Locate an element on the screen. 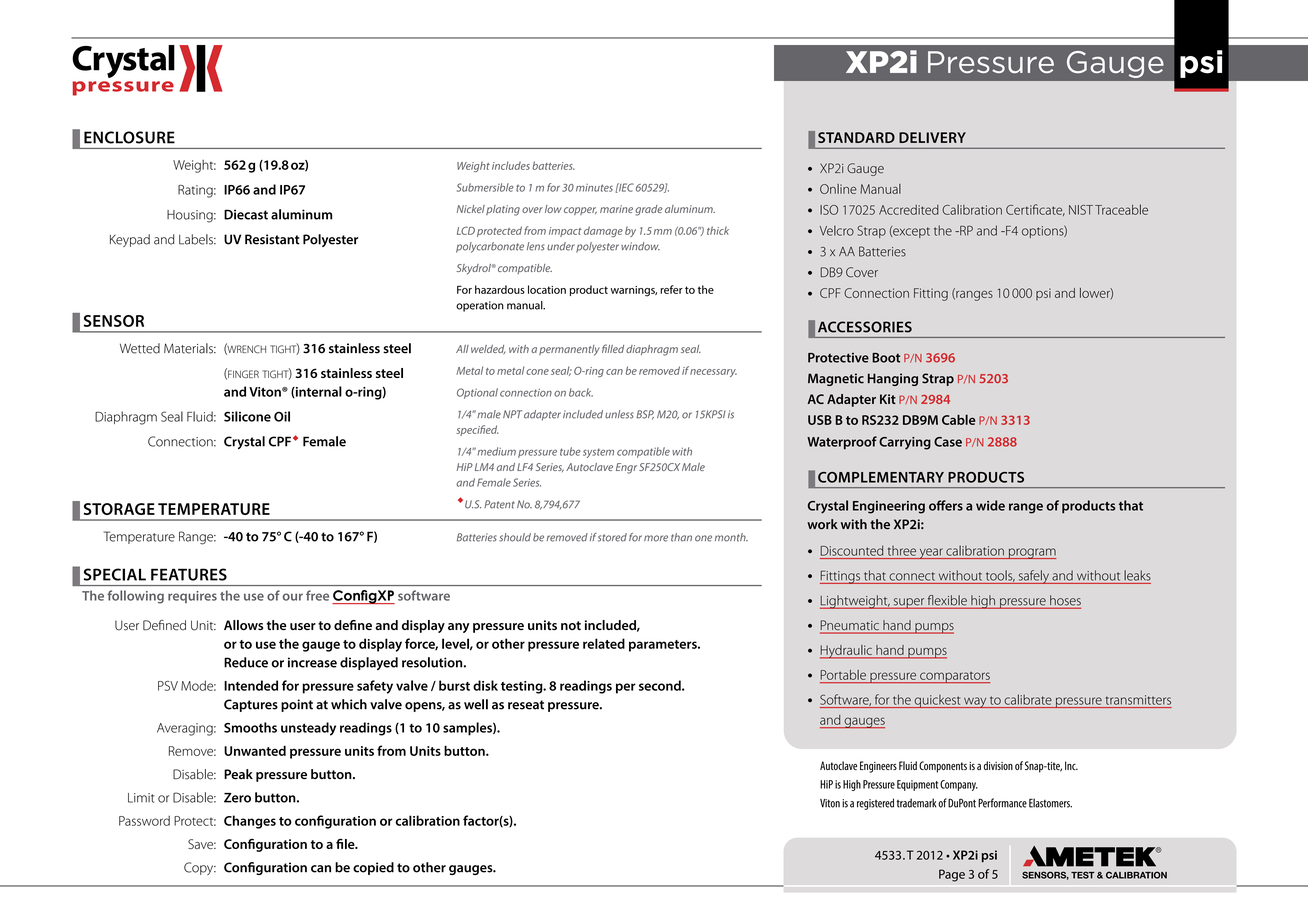 This screenshot has height=924, width=1308. DELIVERY is located at coordinates (932, 137).
